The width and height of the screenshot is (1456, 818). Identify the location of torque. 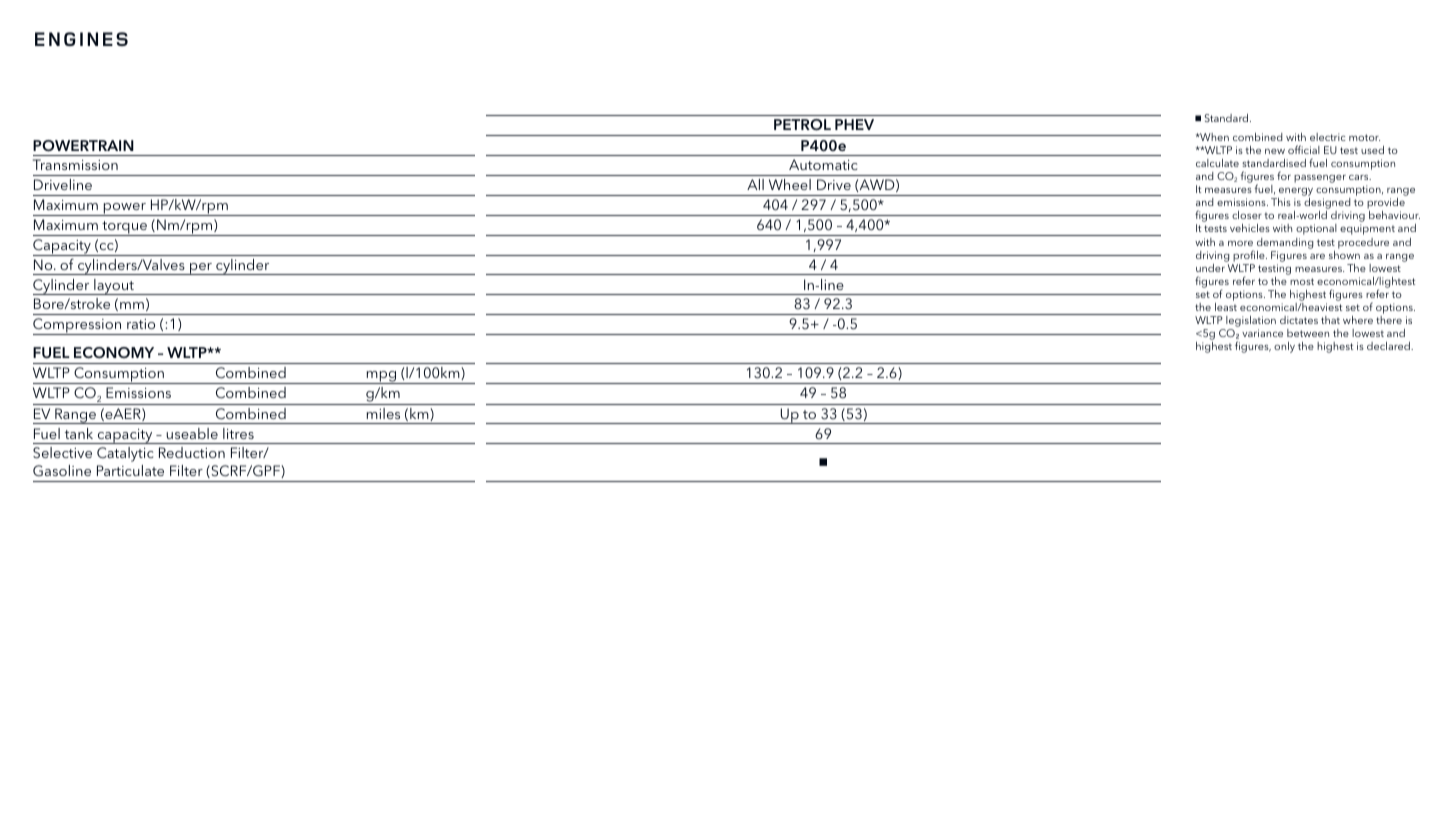
(124, 228).
